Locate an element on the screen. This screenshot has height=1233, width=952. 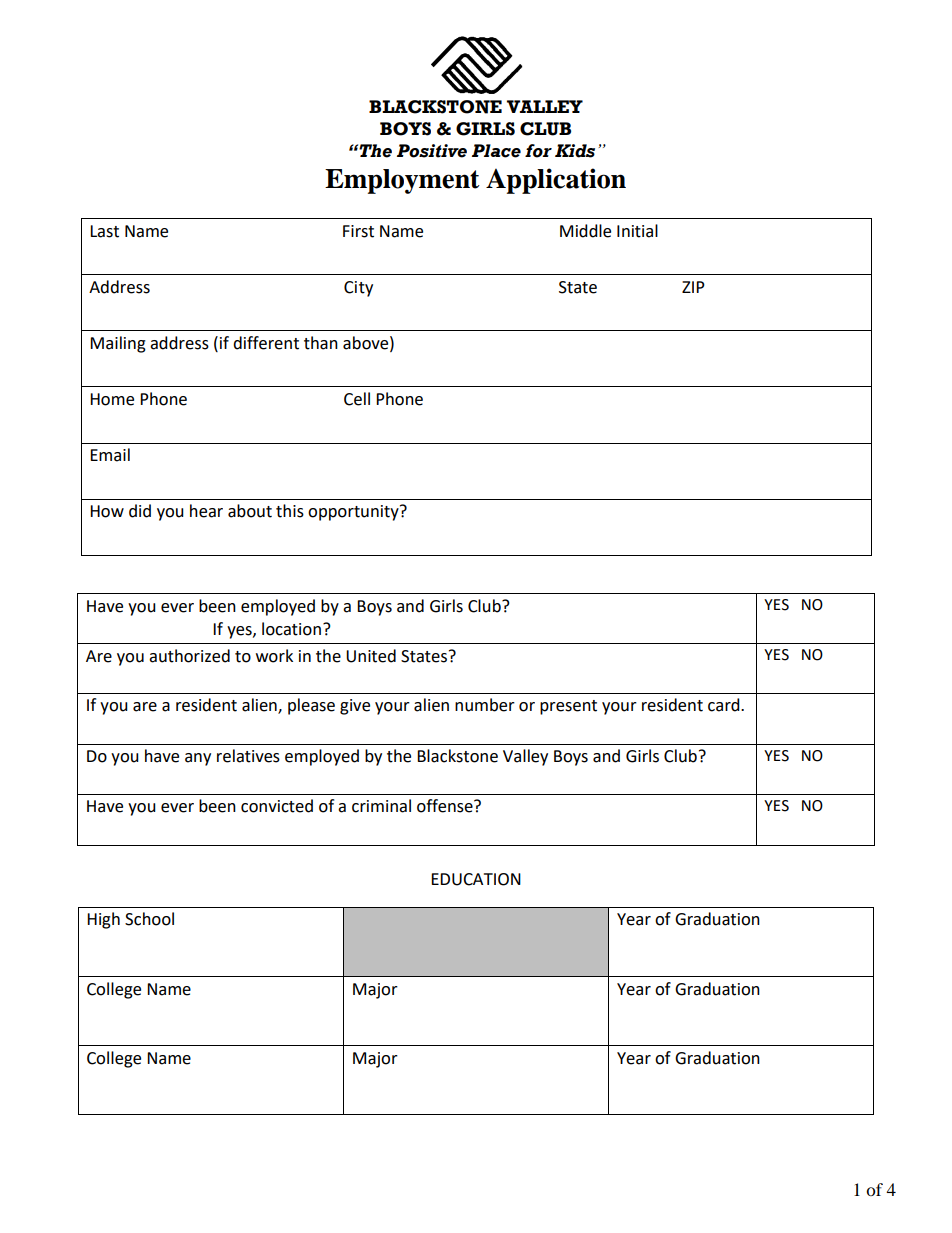
EDUCATION is located at coordinates (476, 879).
